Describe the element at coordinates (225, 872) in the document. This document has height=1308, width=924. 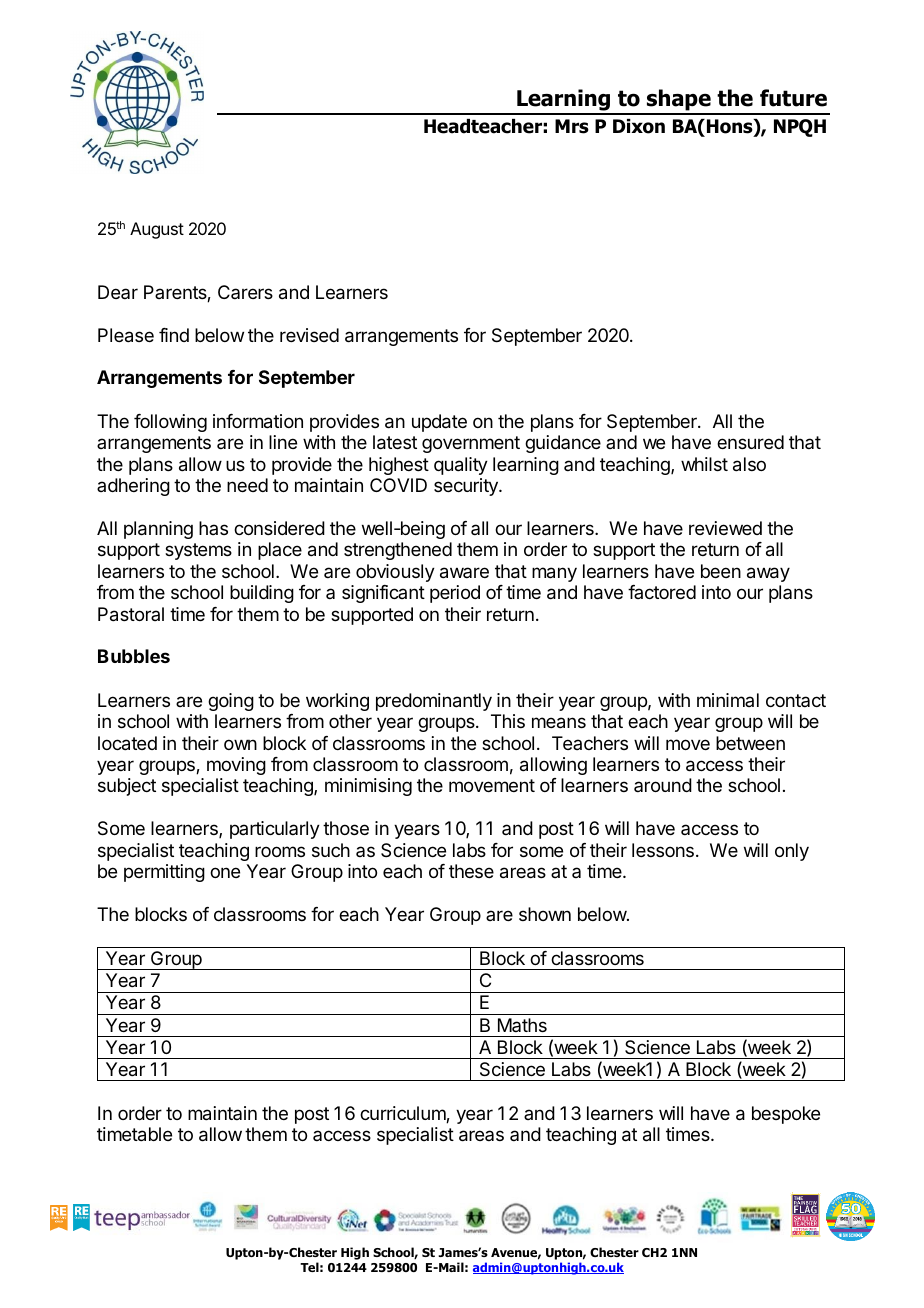
I see `one` at that location.
